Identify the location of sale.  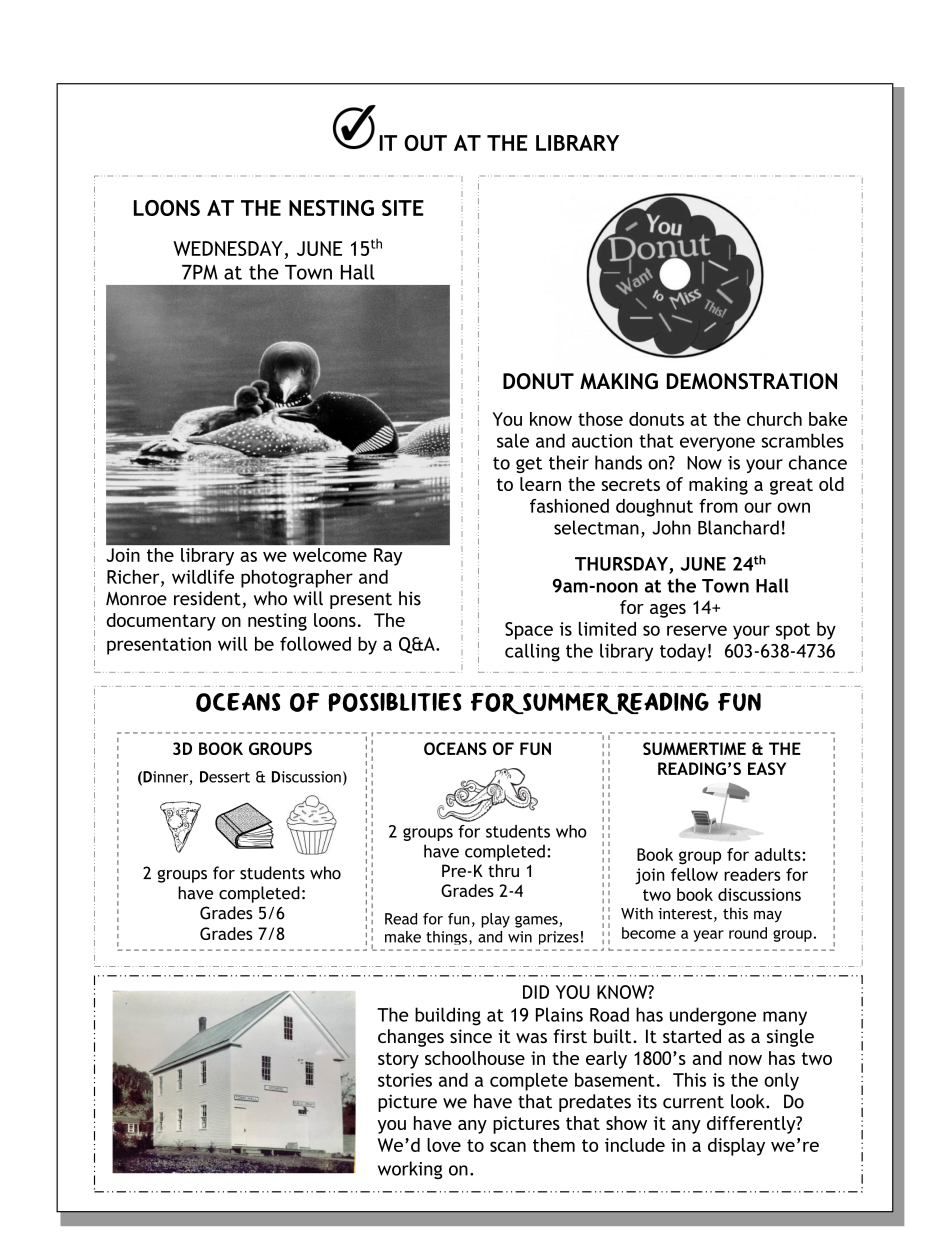
(513, 440).
